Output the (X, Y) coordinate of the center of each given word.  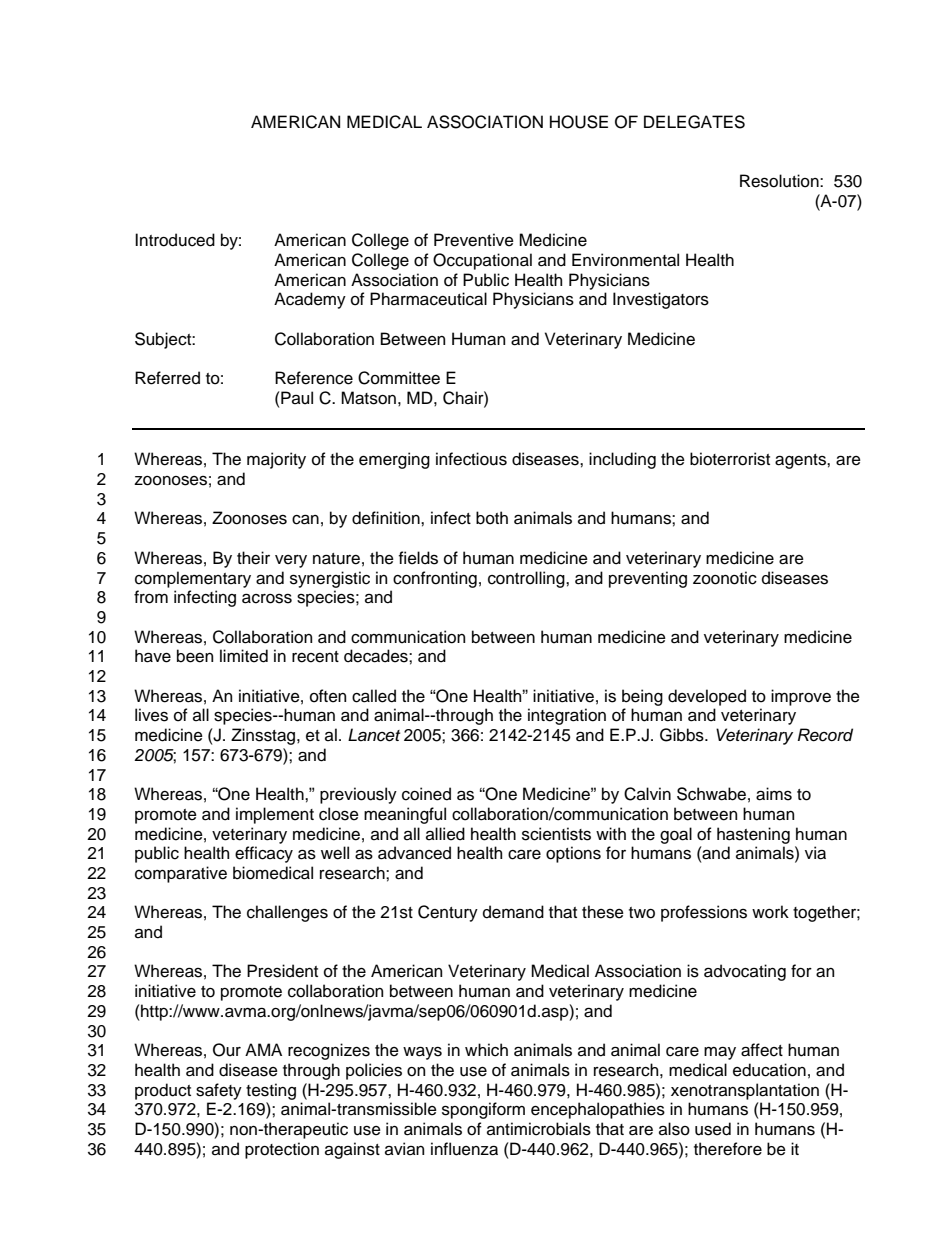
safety (219, 1091)
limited (244, 656)
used (713, 1129)
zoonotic (725, 578)
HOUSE (579, 122)
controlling (527, 579)
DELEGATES (694, 122)
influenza (464, 1149)
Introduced (175, 240)
